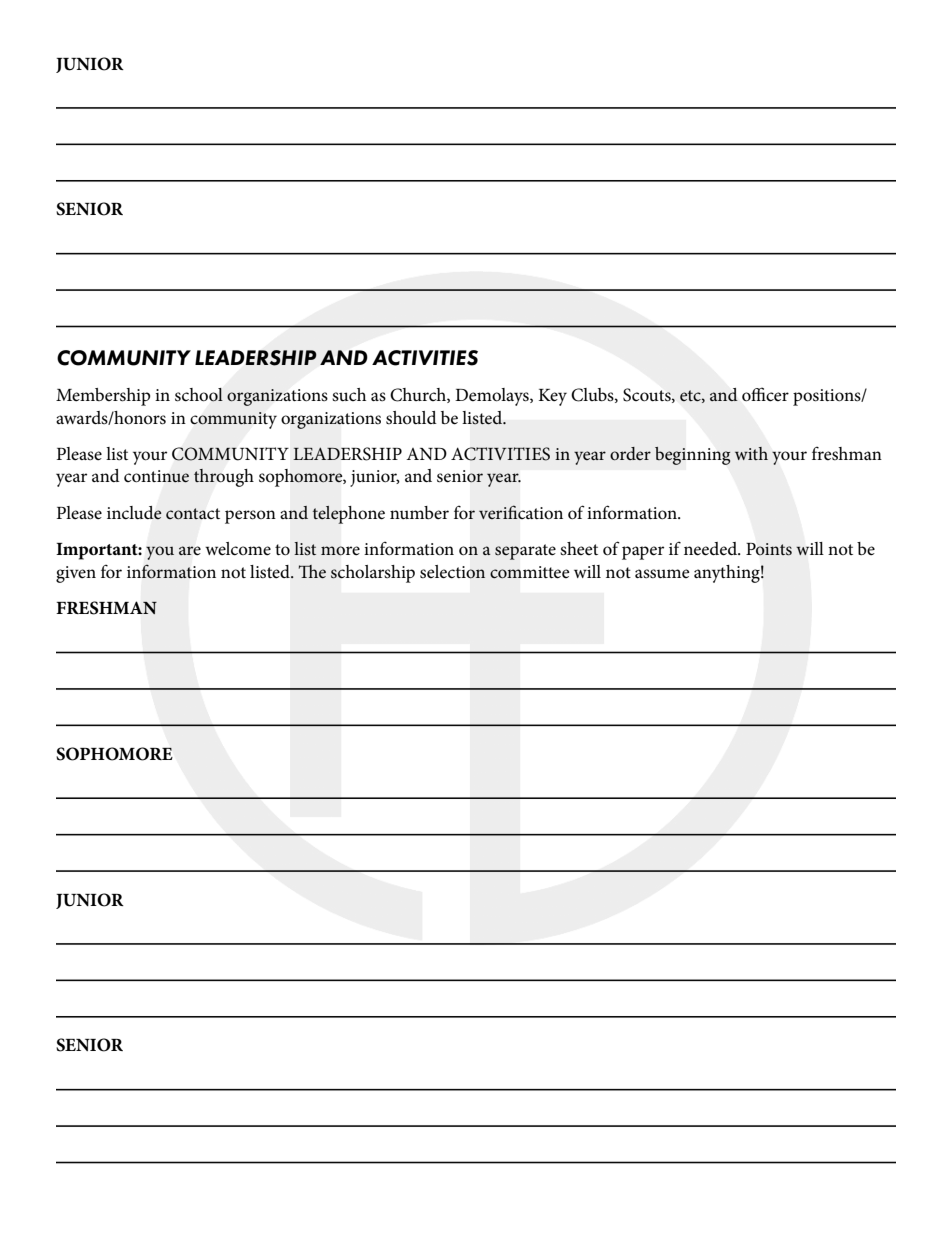 This document has height=1233, width=952. Describe the element at coordinates (765, 394) in the document. I see `officer` at that location.
